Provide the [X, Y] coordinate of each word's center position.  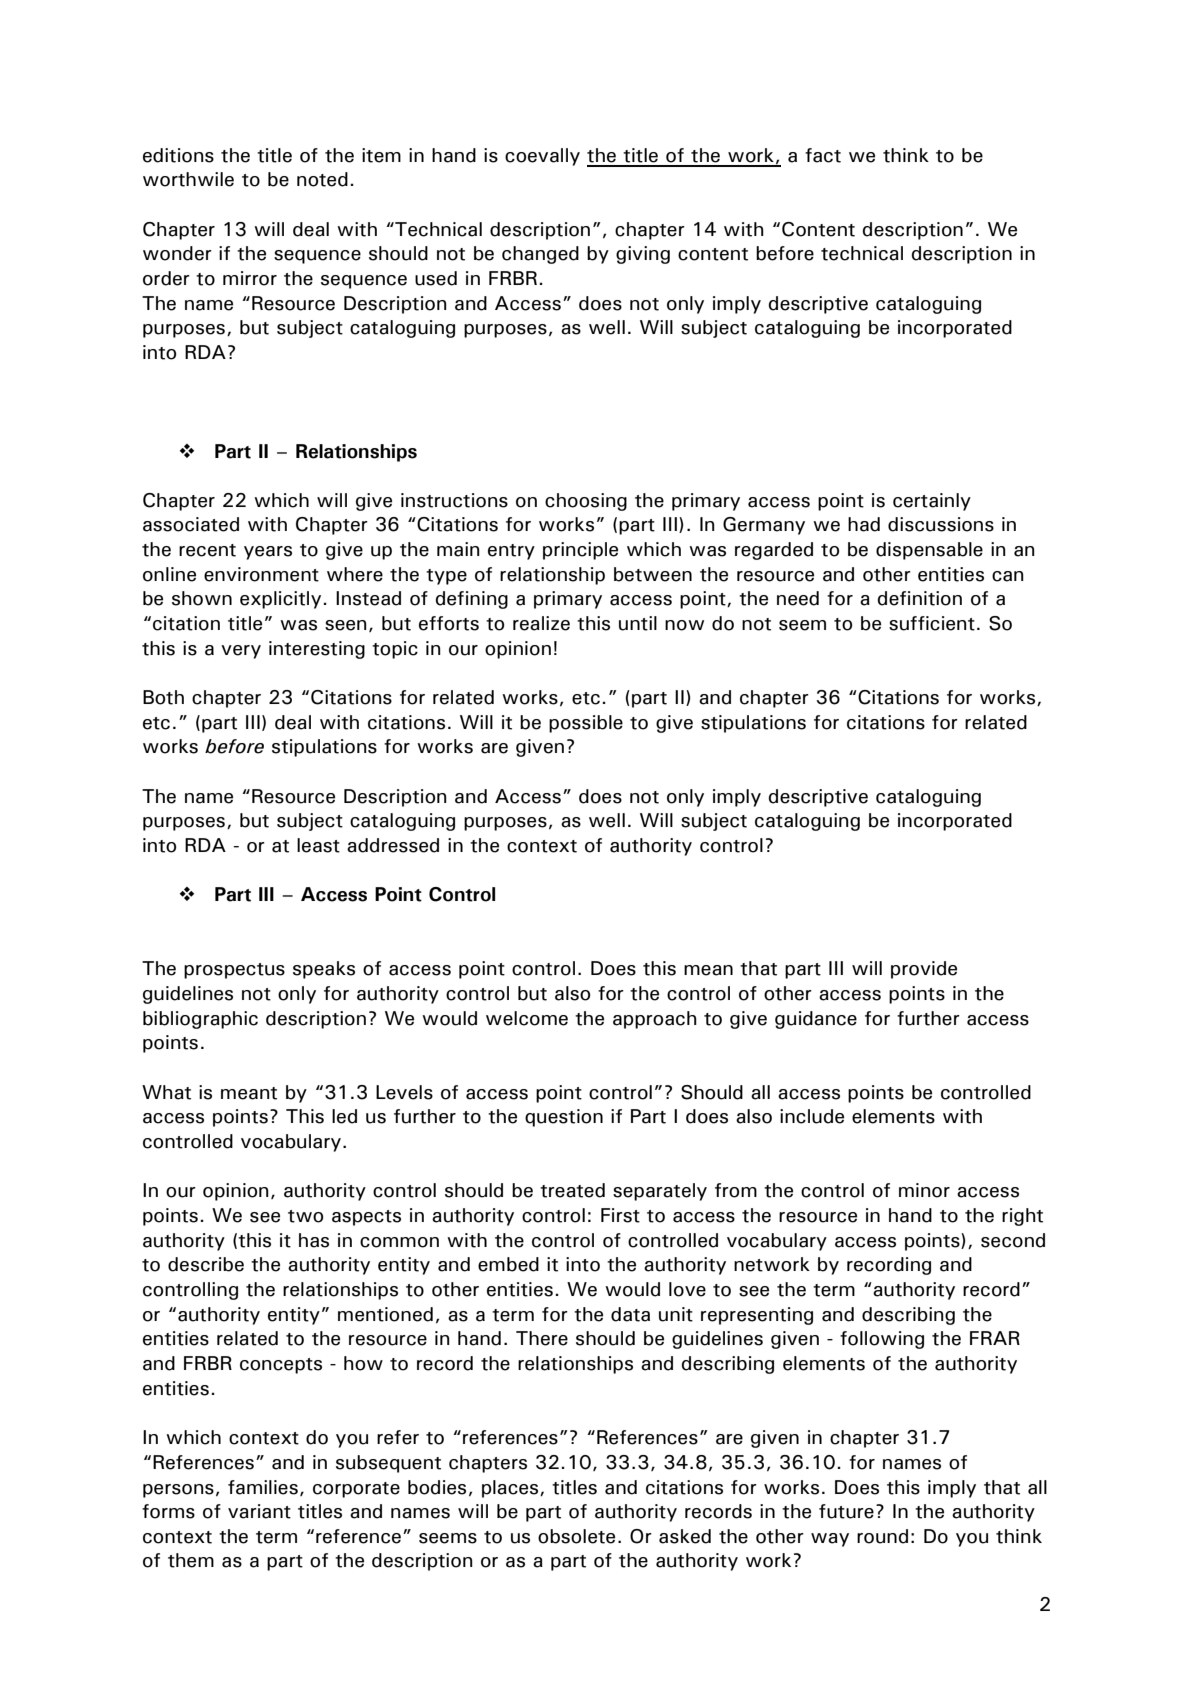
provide [924, 970]
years [268, 553]
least [318, 845]
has [314, 1240]
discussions [941, 524]
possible [586, 724]
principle [580, 551]
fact [823, 155]
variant [259, 1511]
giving [643, 255]
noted [322, 179]
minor [924, 1190]
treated [572, 1190]
